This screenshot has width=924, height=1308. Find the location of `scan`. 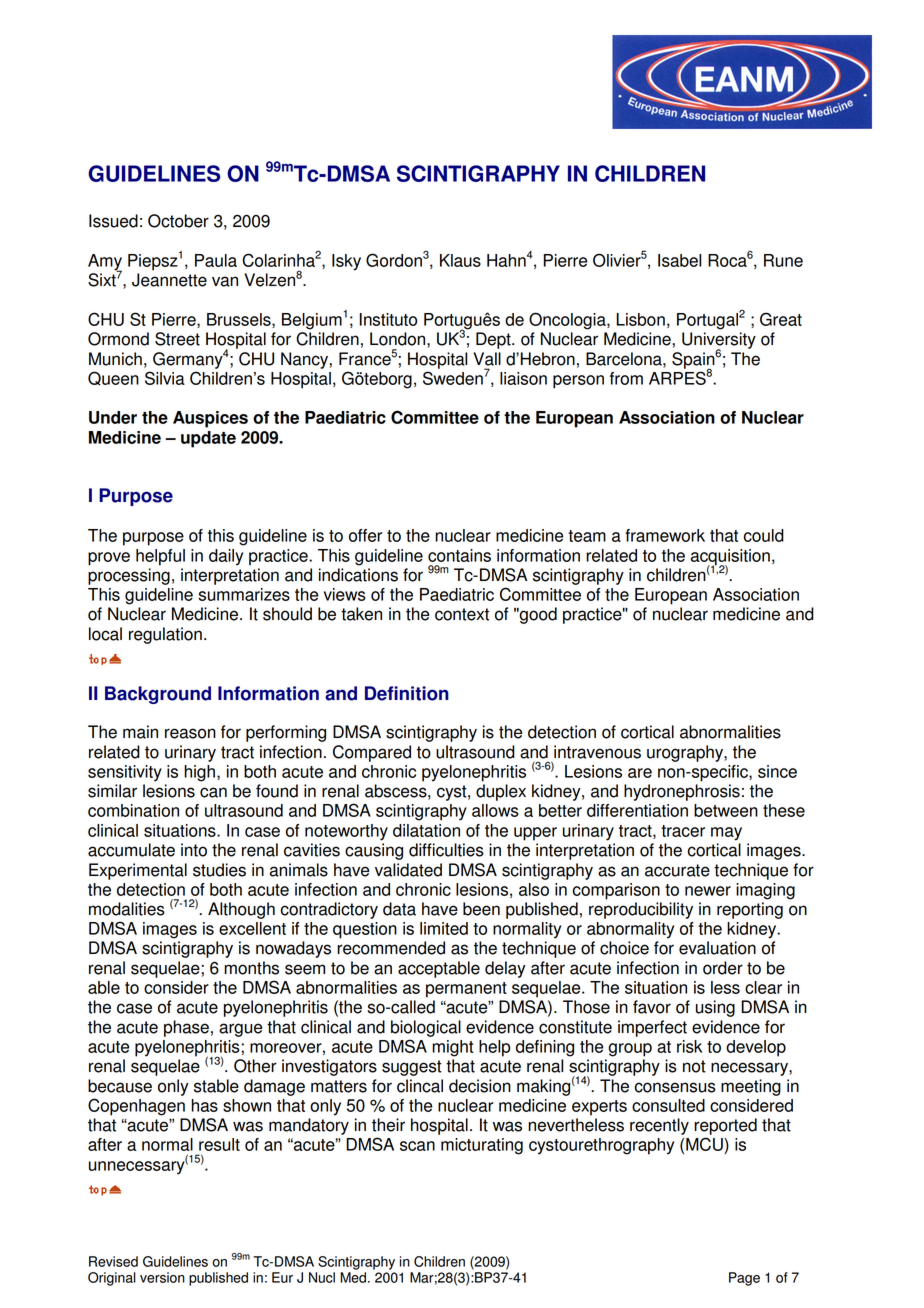

scan is located at coordinates (417, 1146).
